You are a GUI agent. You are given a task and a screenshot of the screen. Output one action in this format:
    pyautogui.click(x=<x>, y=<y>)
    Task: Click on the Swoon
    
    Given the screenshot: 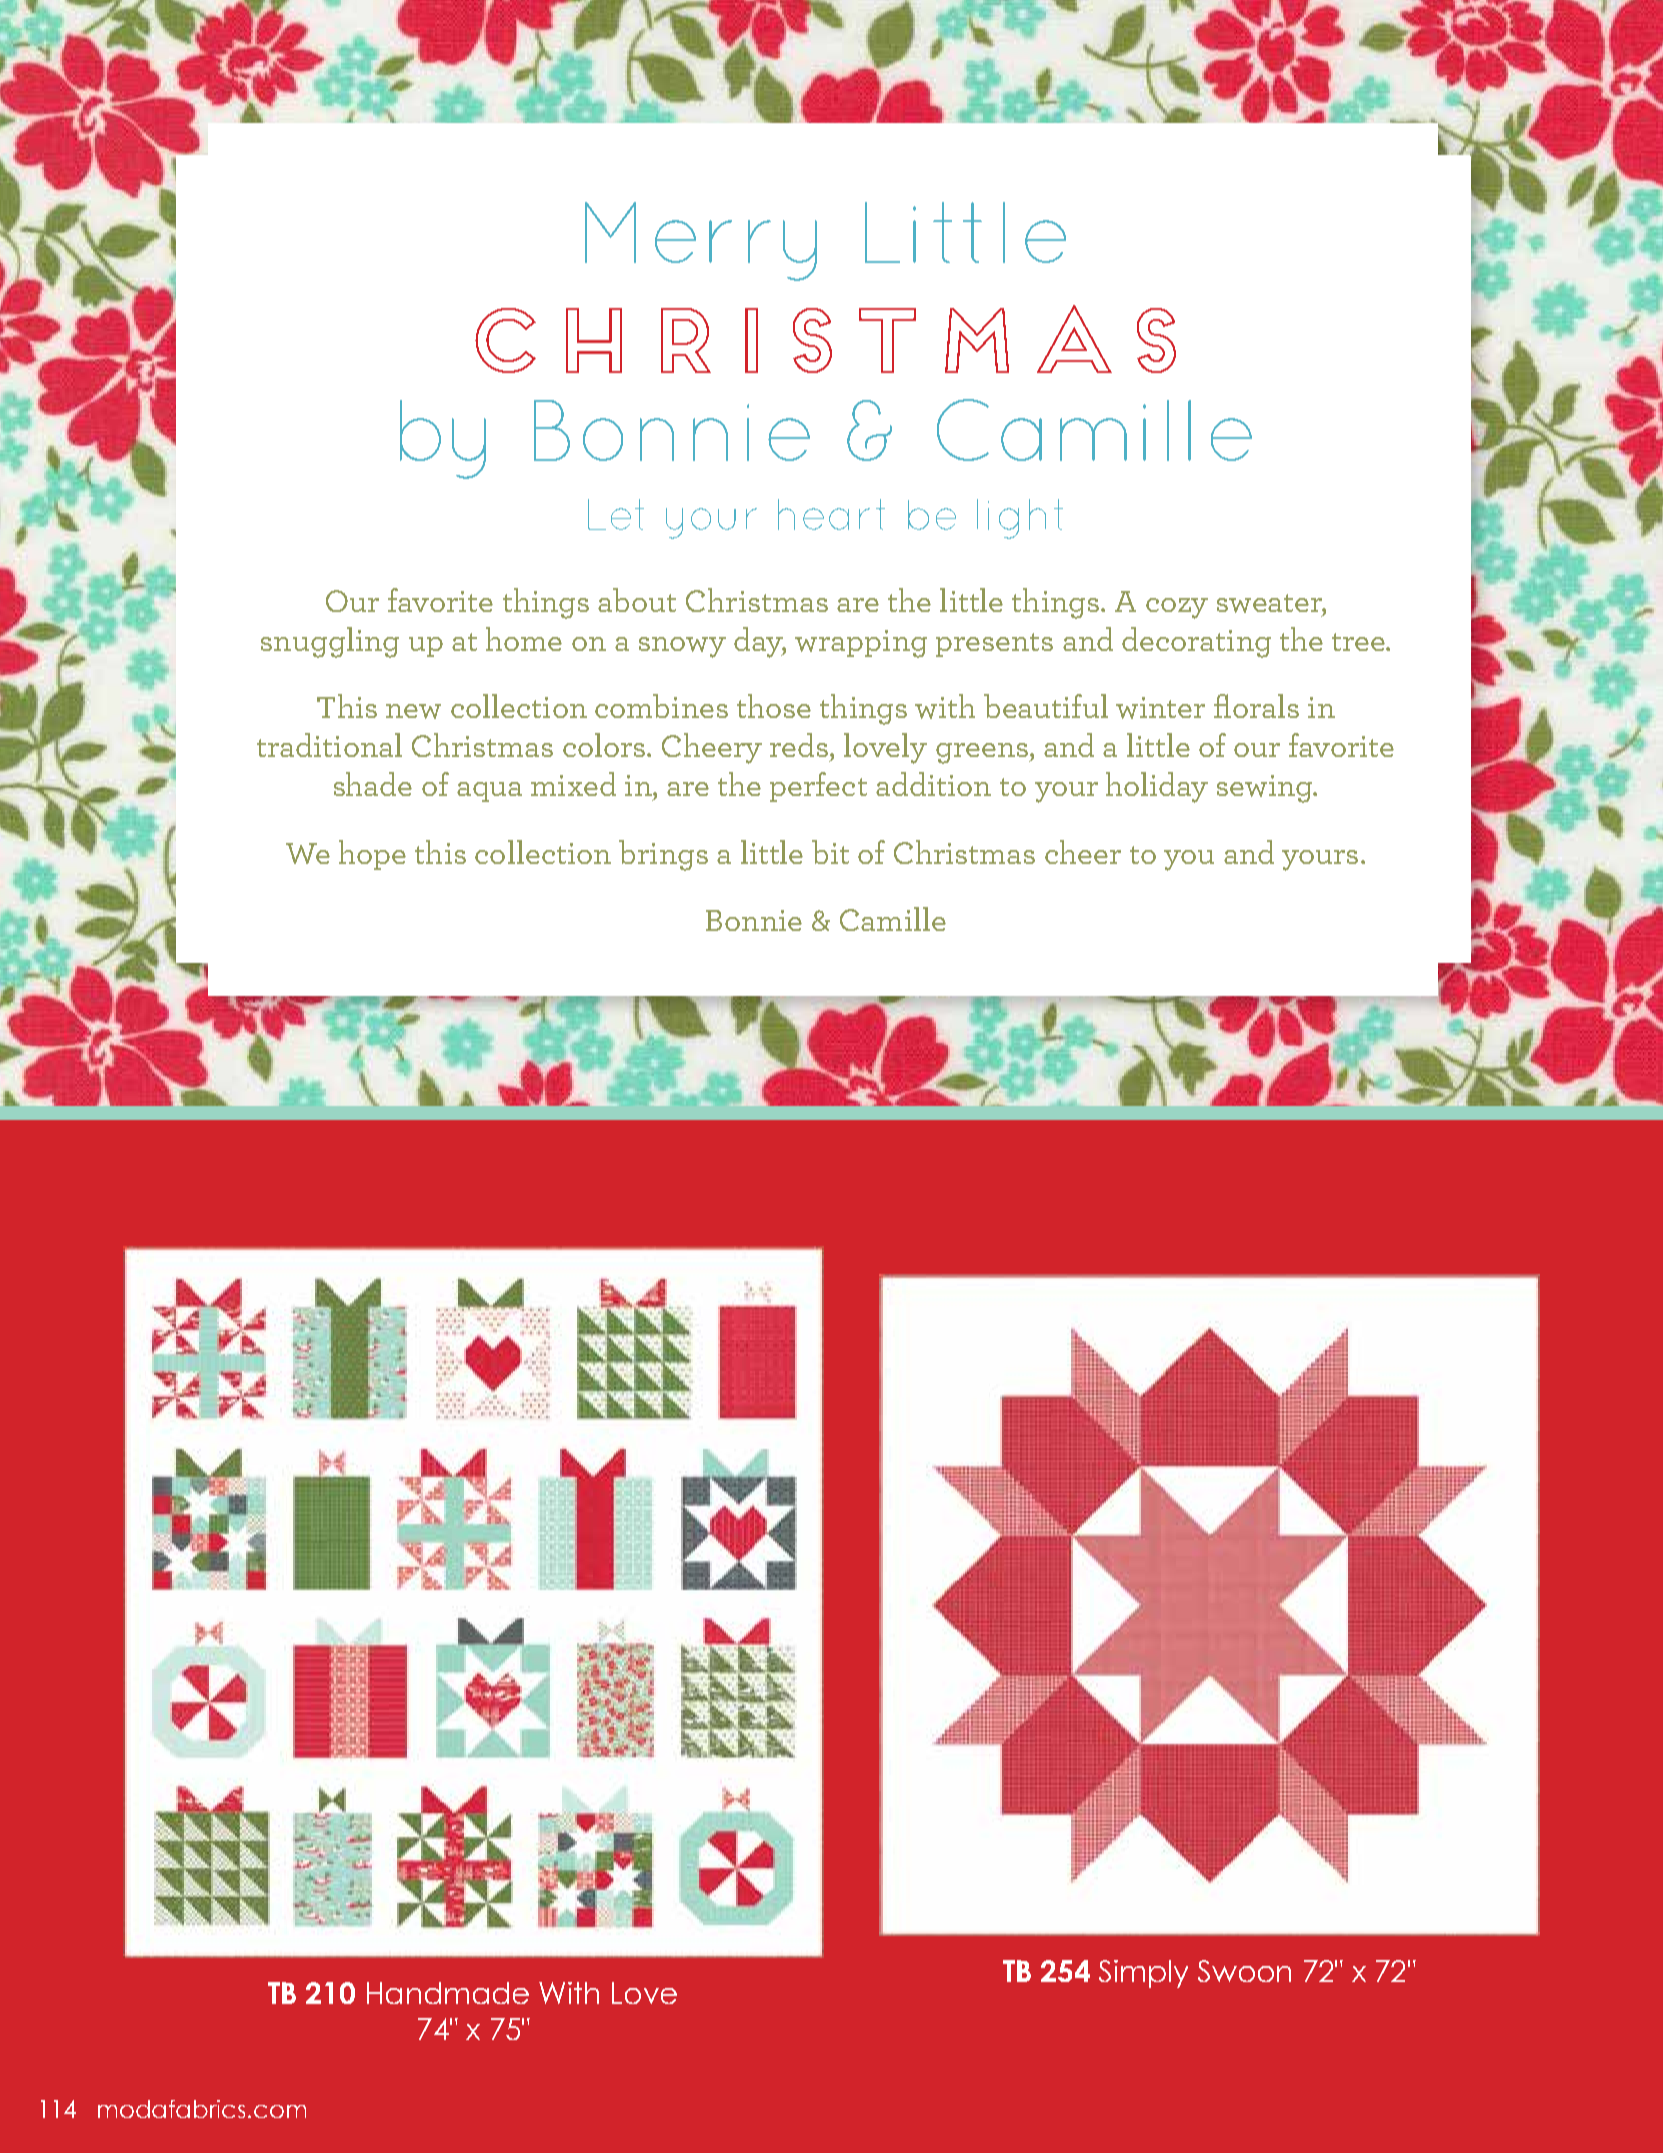 What is the action you would take?
    pyautogui.click(x=1244, y=1971)
